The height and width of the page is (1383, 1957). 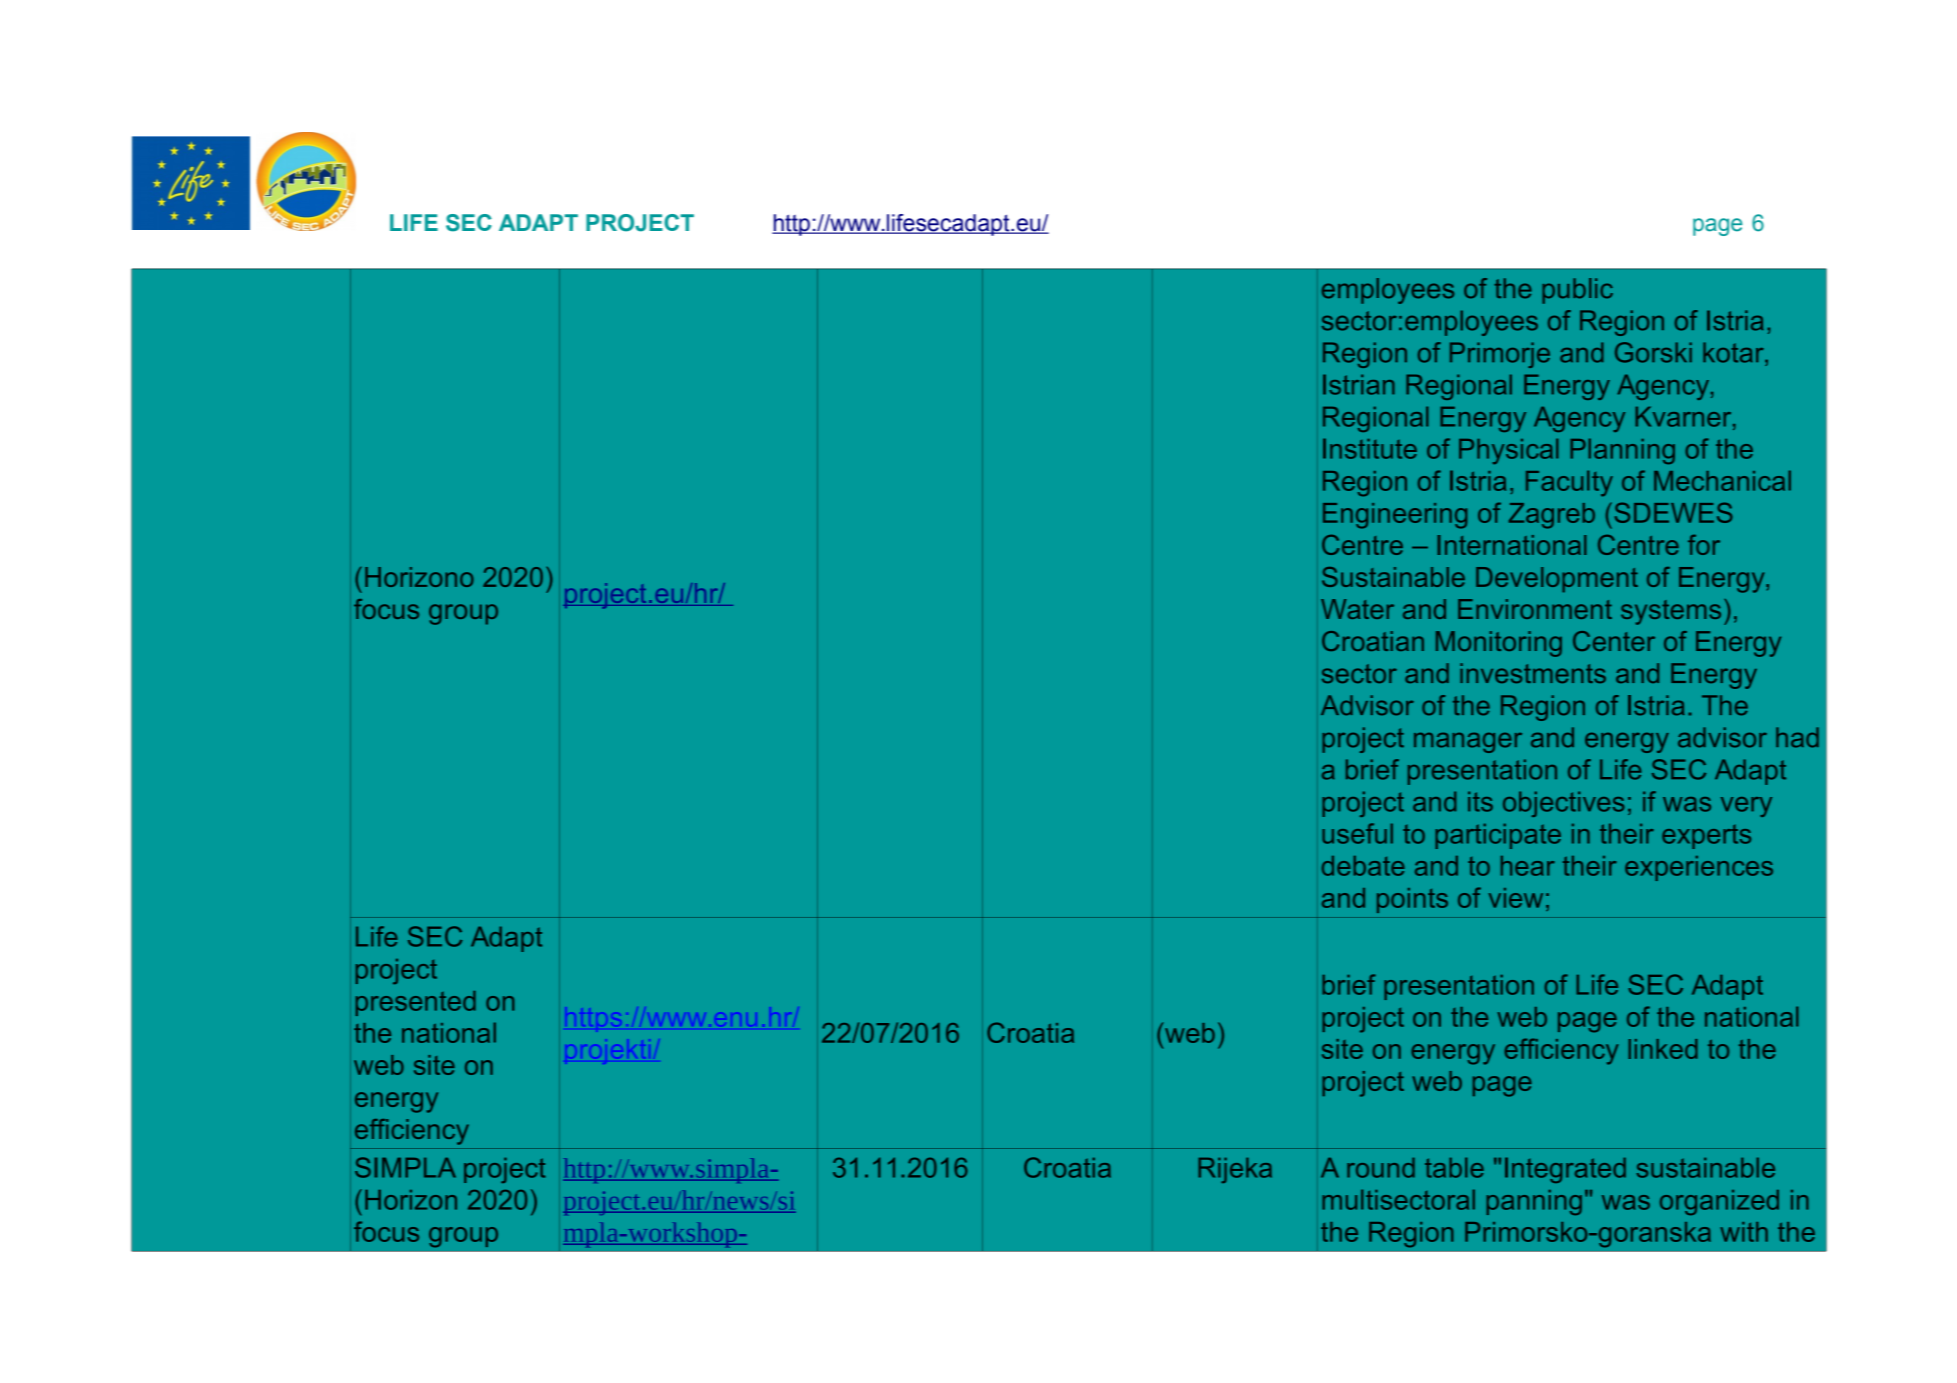 What do you see at coordinates (416, 1003) in the page?
I see `presented` at bounding box center [416, 1003].
